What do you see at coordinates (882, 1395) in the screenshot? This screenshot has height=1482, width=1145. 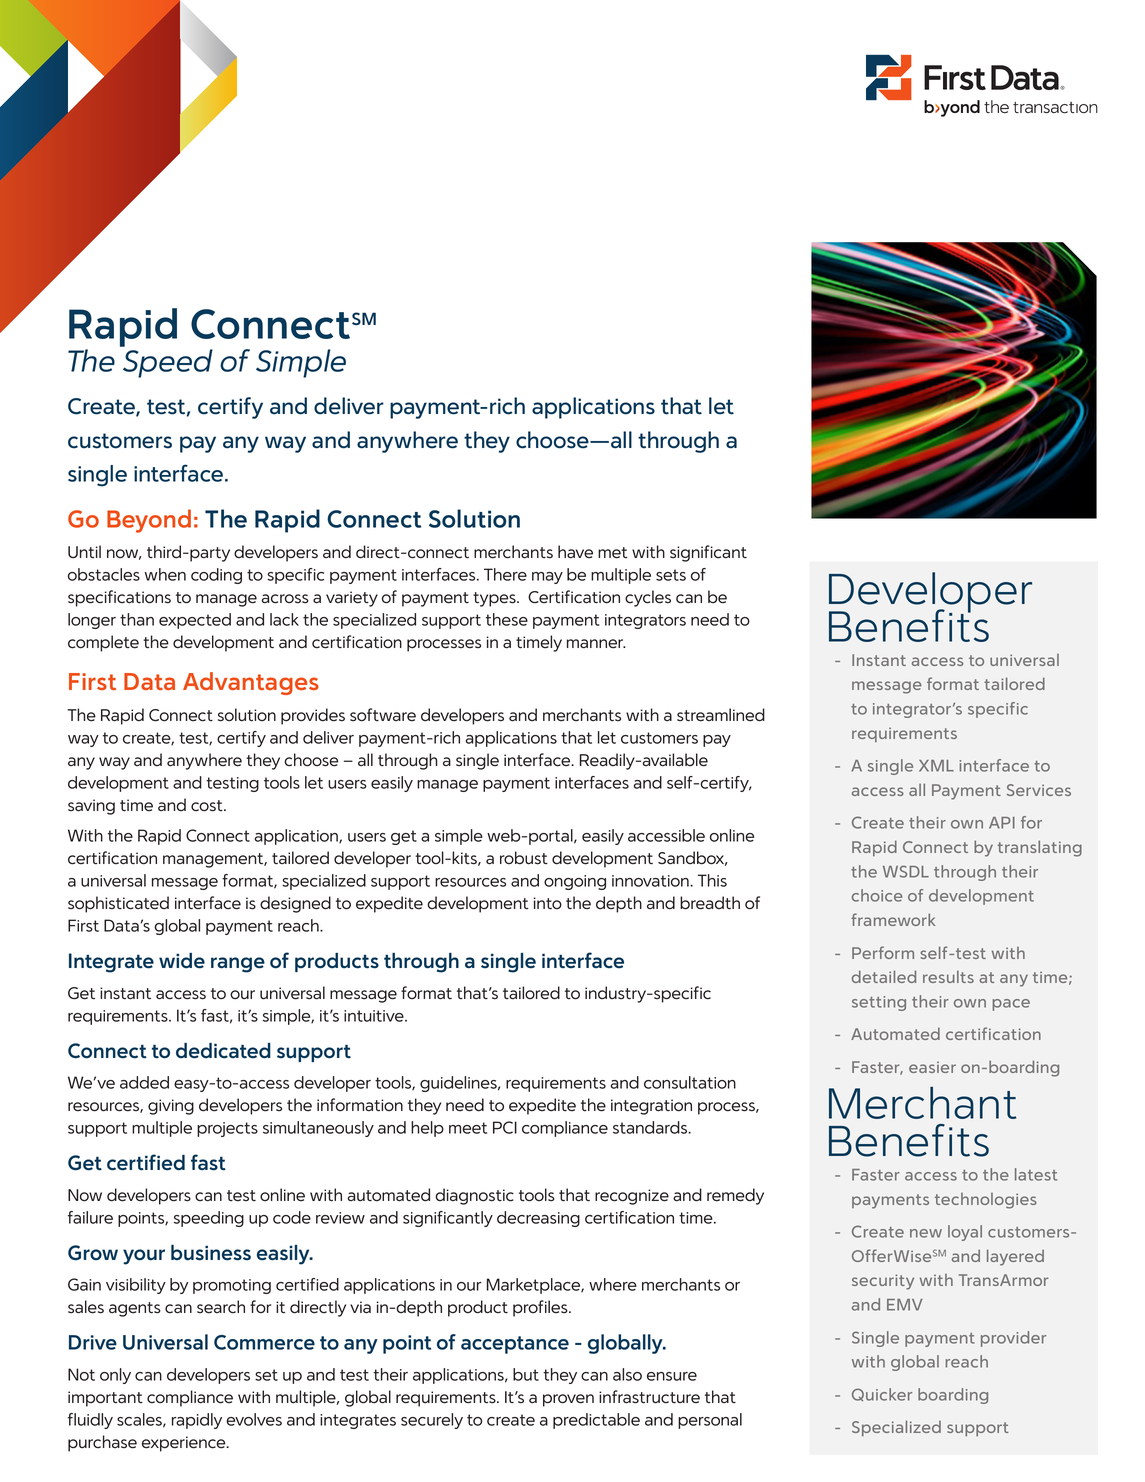 I see `Quicker` at bounding box center [882, 1395].
